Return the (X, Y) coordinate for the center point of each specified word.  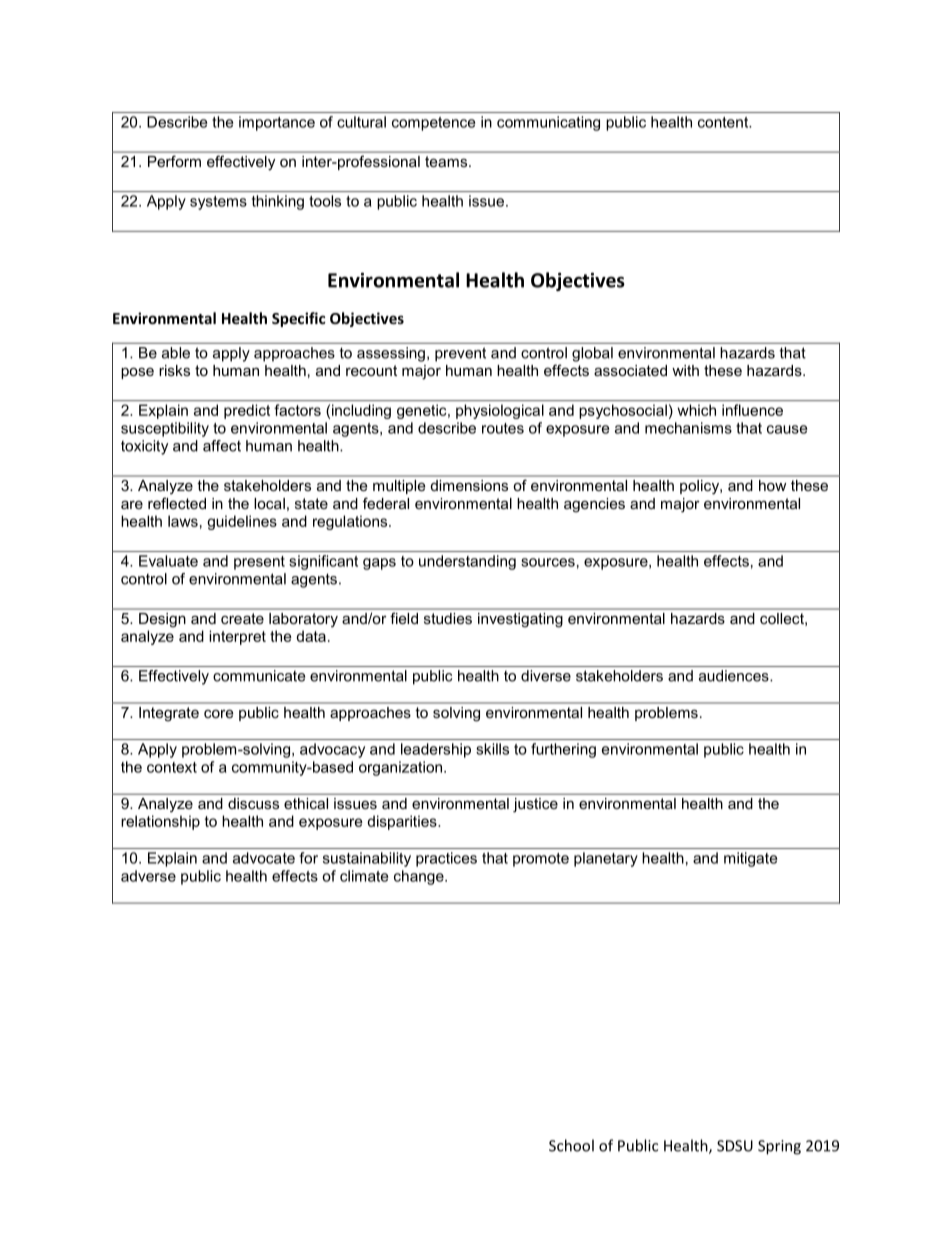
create (242, 618)
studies (448, 618)
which (697, 410)
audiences (735, 676)
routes (503, 428)
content (724, 122)
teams (447, 161)
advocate (264, 858)
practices (446, 859)
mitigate (750, 859)
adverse (148, 876)
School (571, 1145)
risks (174, 370)
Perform (174, 161)
